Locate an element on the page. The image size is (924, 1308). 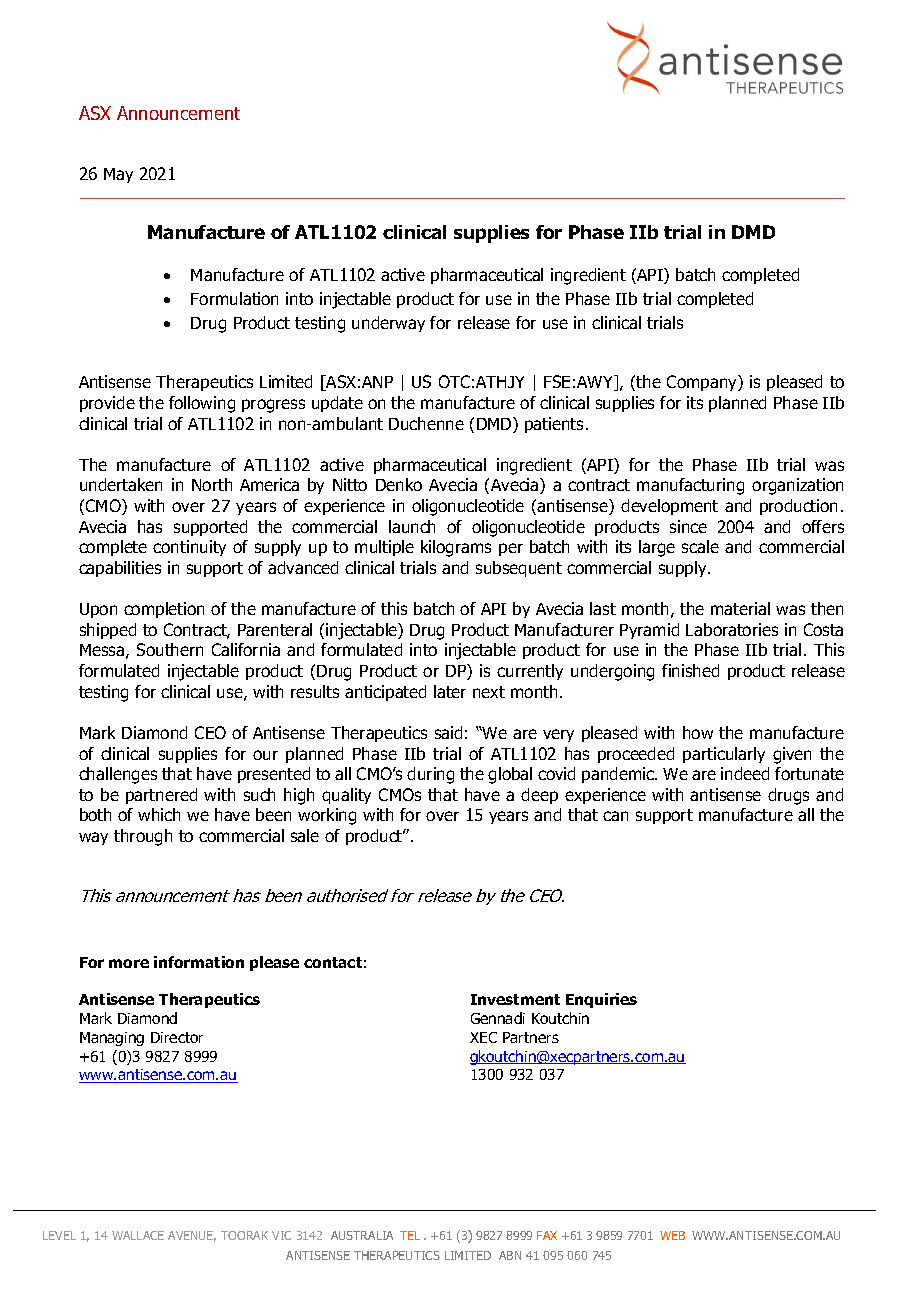
manufacturing is located at coordinates (690, 486).
